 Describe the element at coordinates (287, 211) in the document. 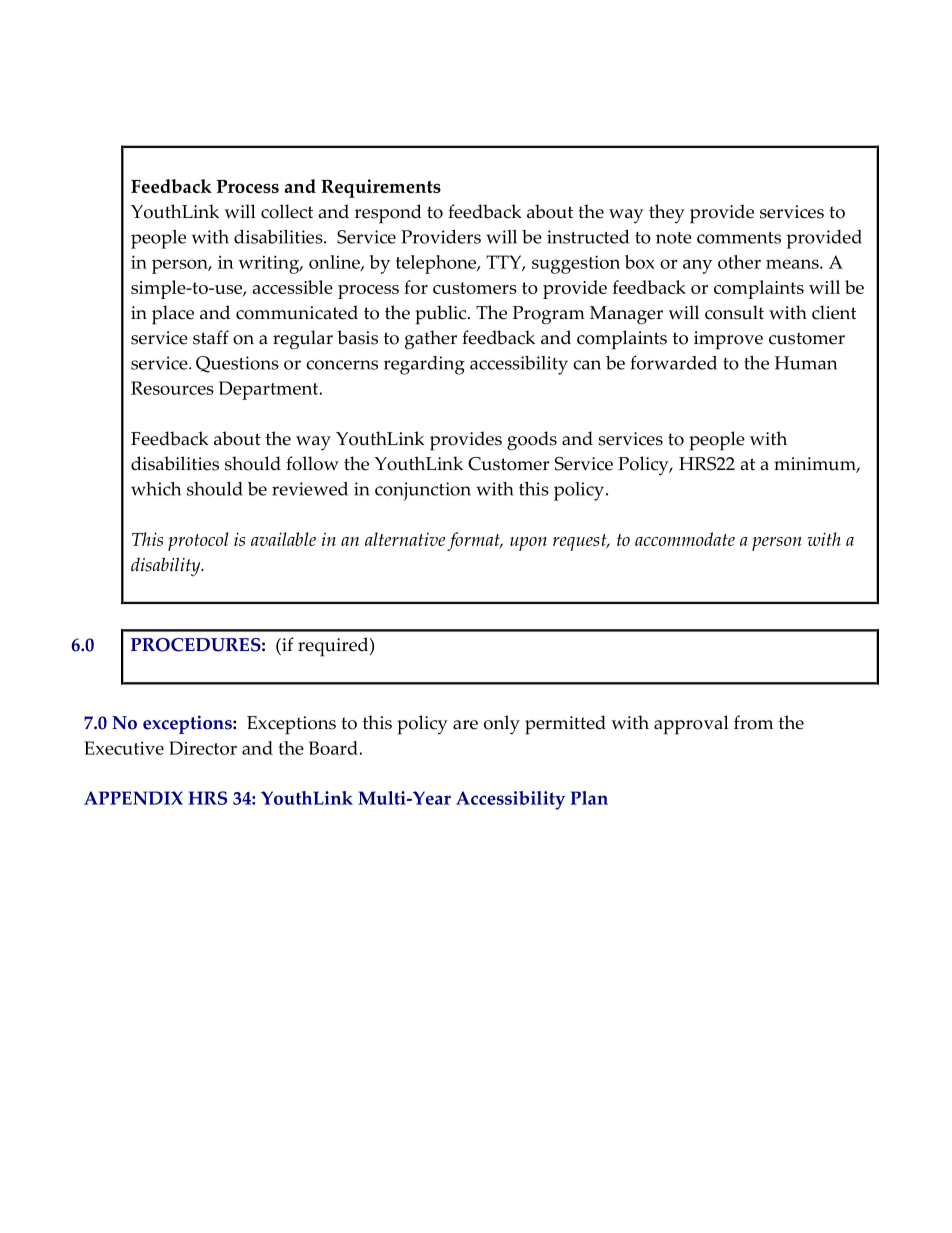

I see `collect` at that location.
